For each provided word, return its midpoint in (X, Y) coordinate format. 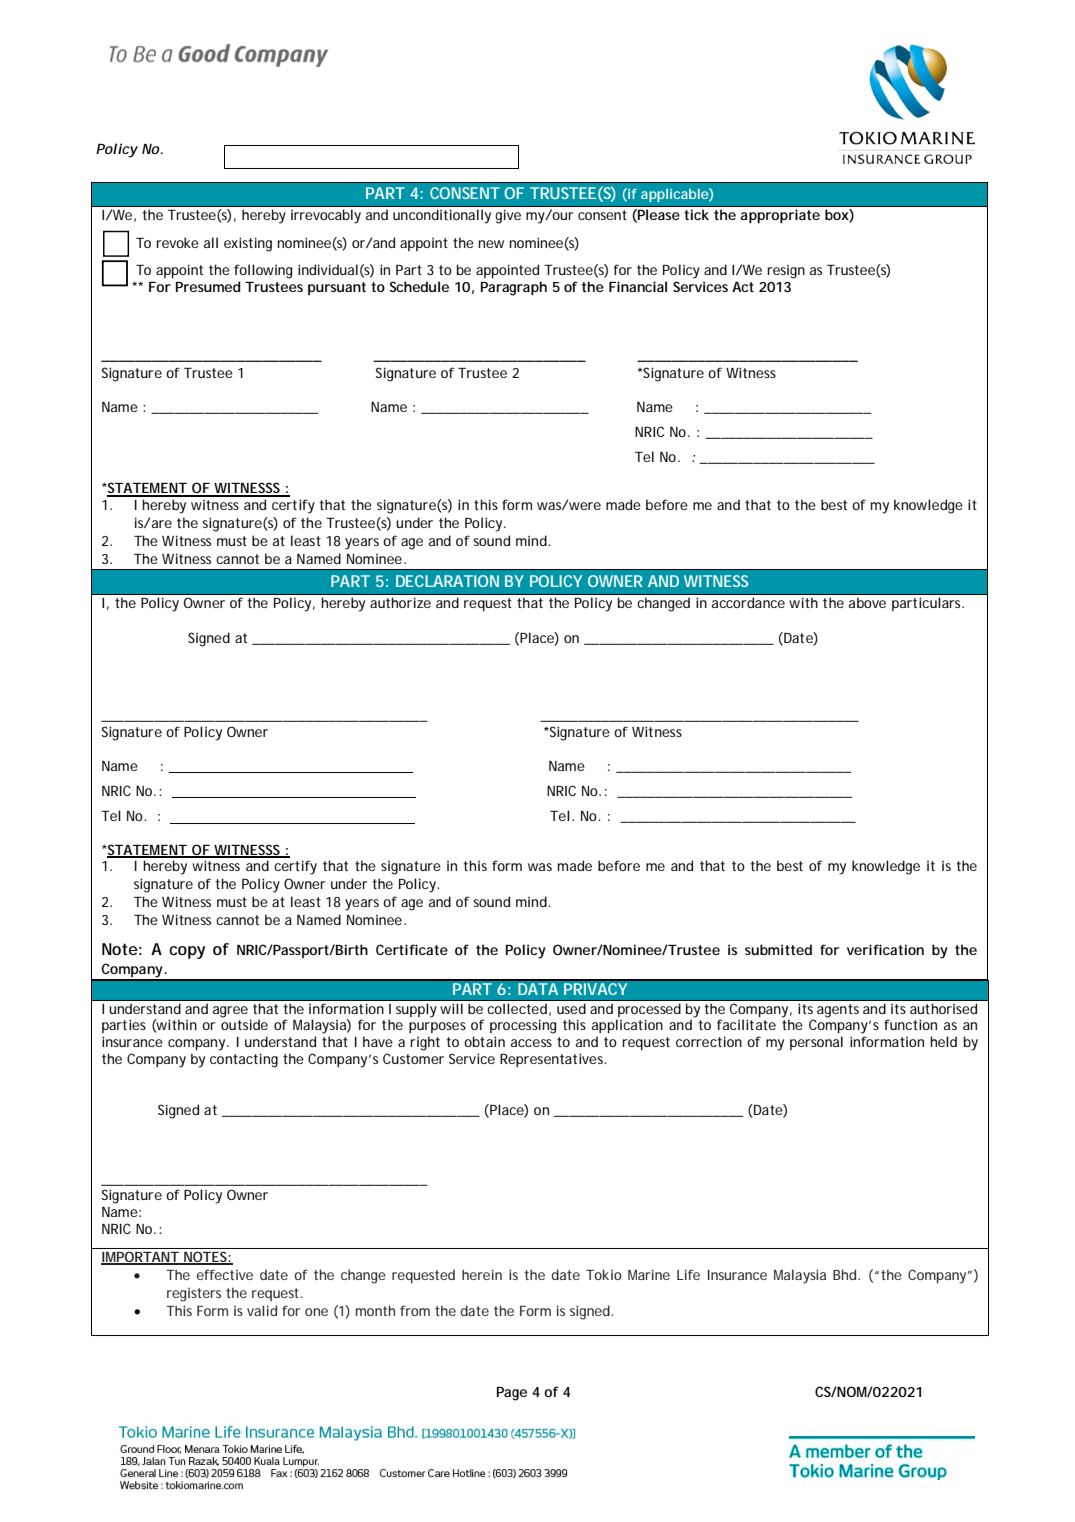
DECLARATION (447, 581)
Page (512, 1394)
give (508, 216)
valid (262, 1310)
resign (786, 272)
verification (885, 949)
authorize (400, 602)
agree (230, 1012)
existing (248, 244)
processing (523, 1026)
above (867, 602)
